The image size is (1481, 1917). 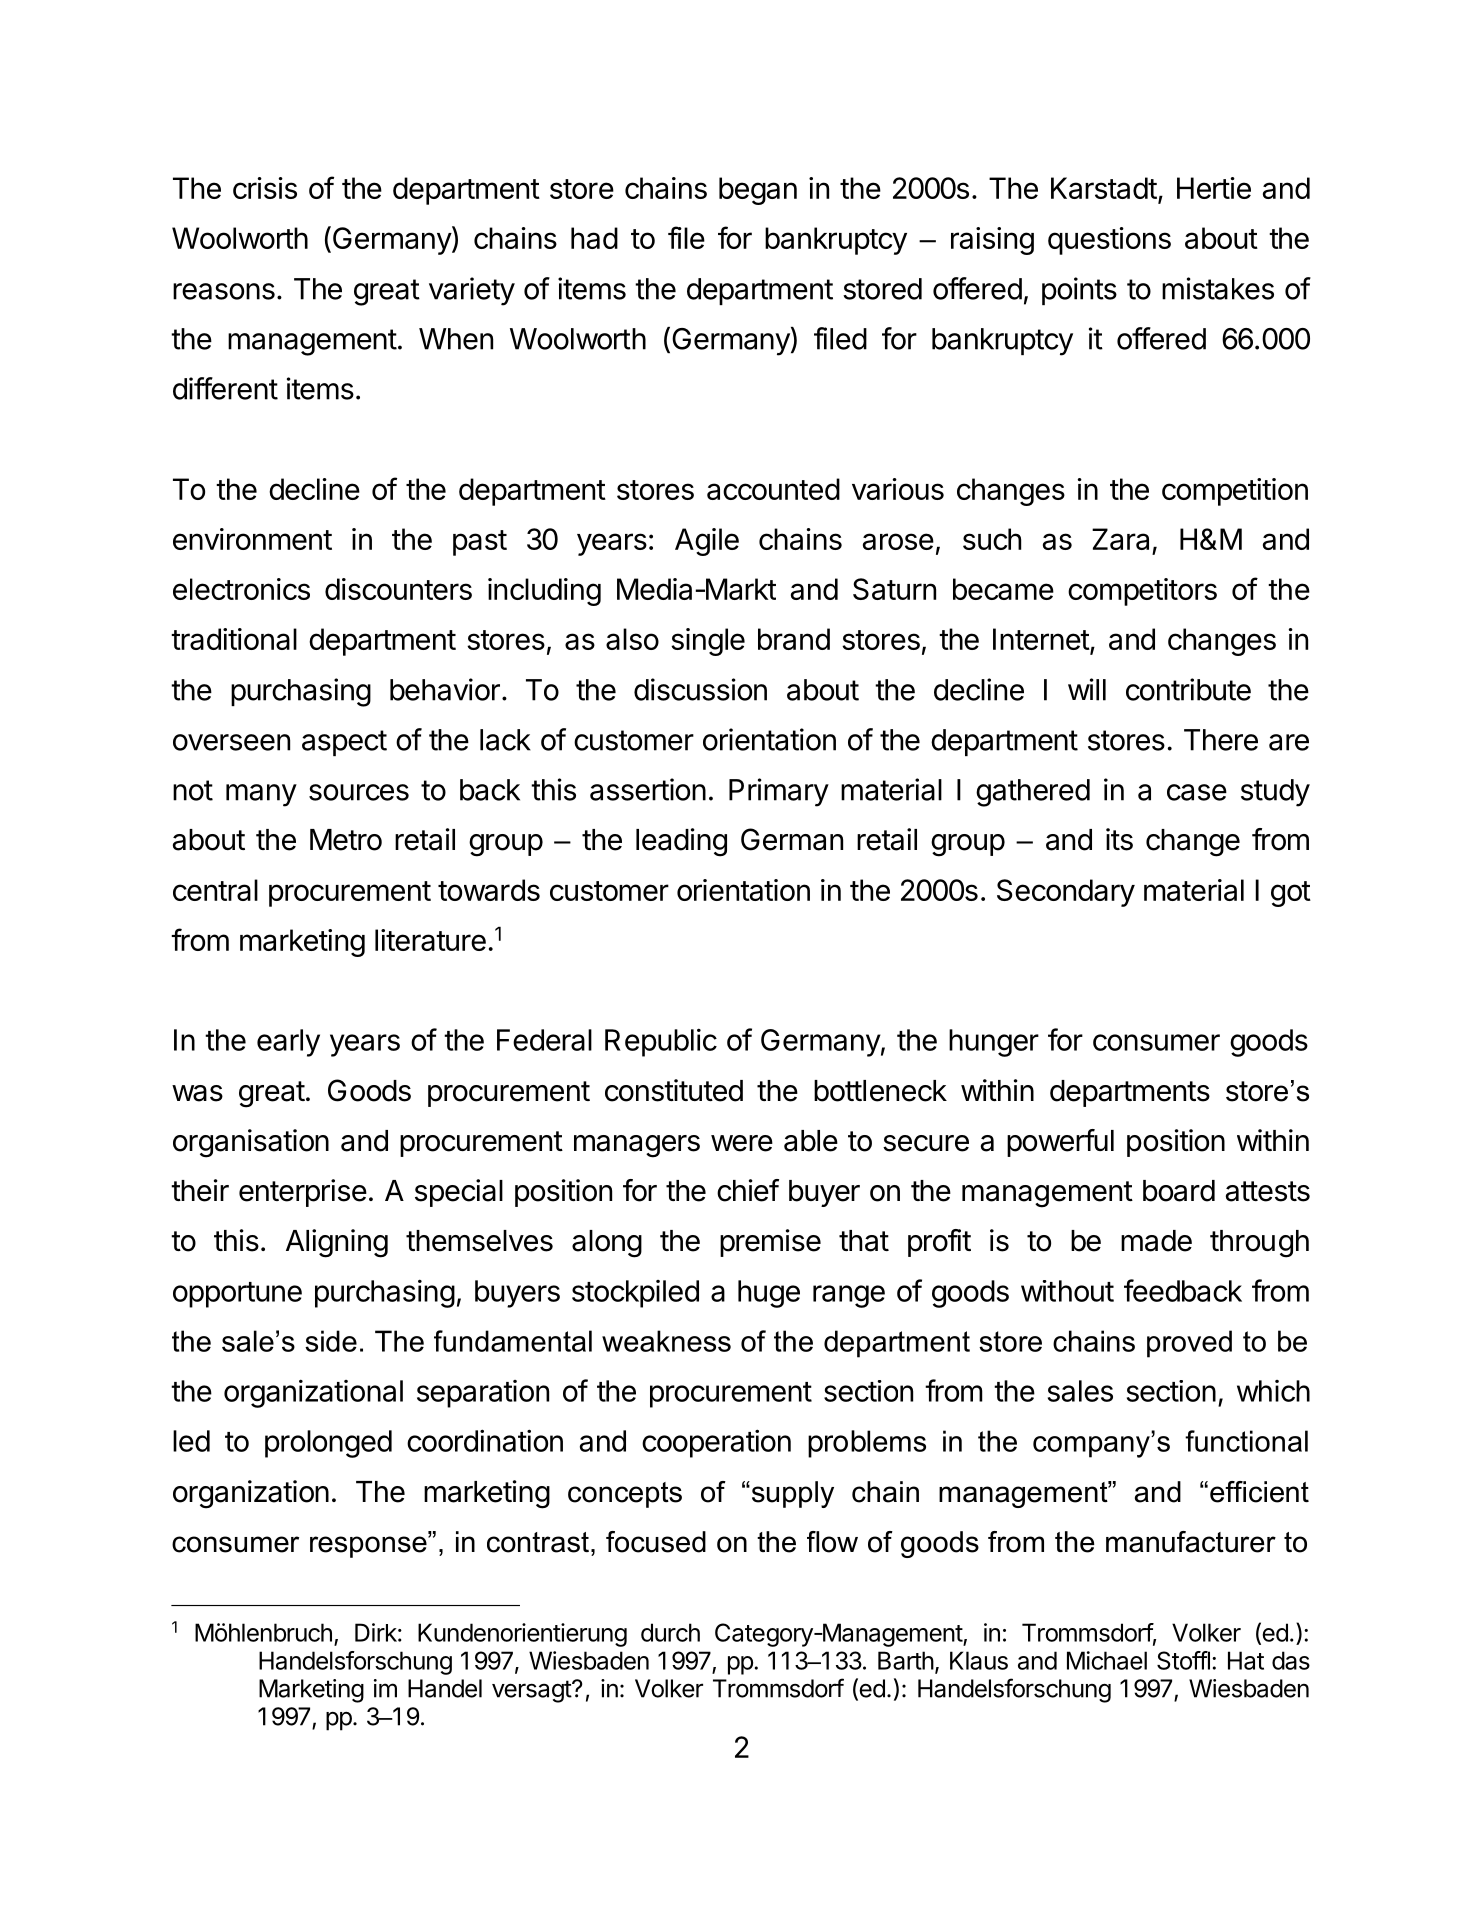 I want to click on aspect, so click(x=344, y=743).
